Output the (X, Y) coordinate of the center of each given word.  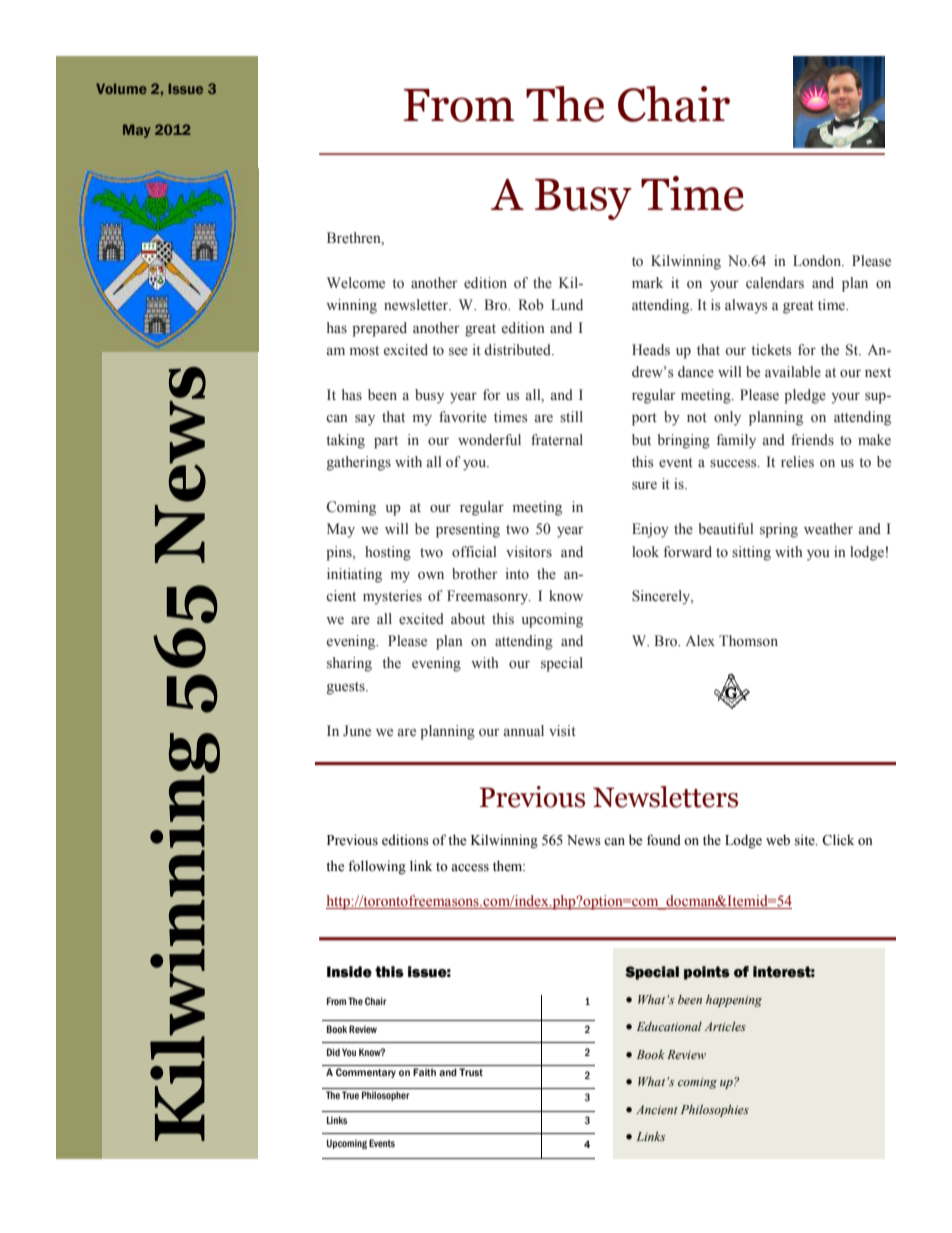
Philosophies (715, 1111)
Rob (531, 305)
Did (333, 1052)
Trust (471, 1072)
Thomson (748, 641)
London (818, 261)
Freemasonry (489, 597)
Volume (121, 88)
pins (340, 553)
